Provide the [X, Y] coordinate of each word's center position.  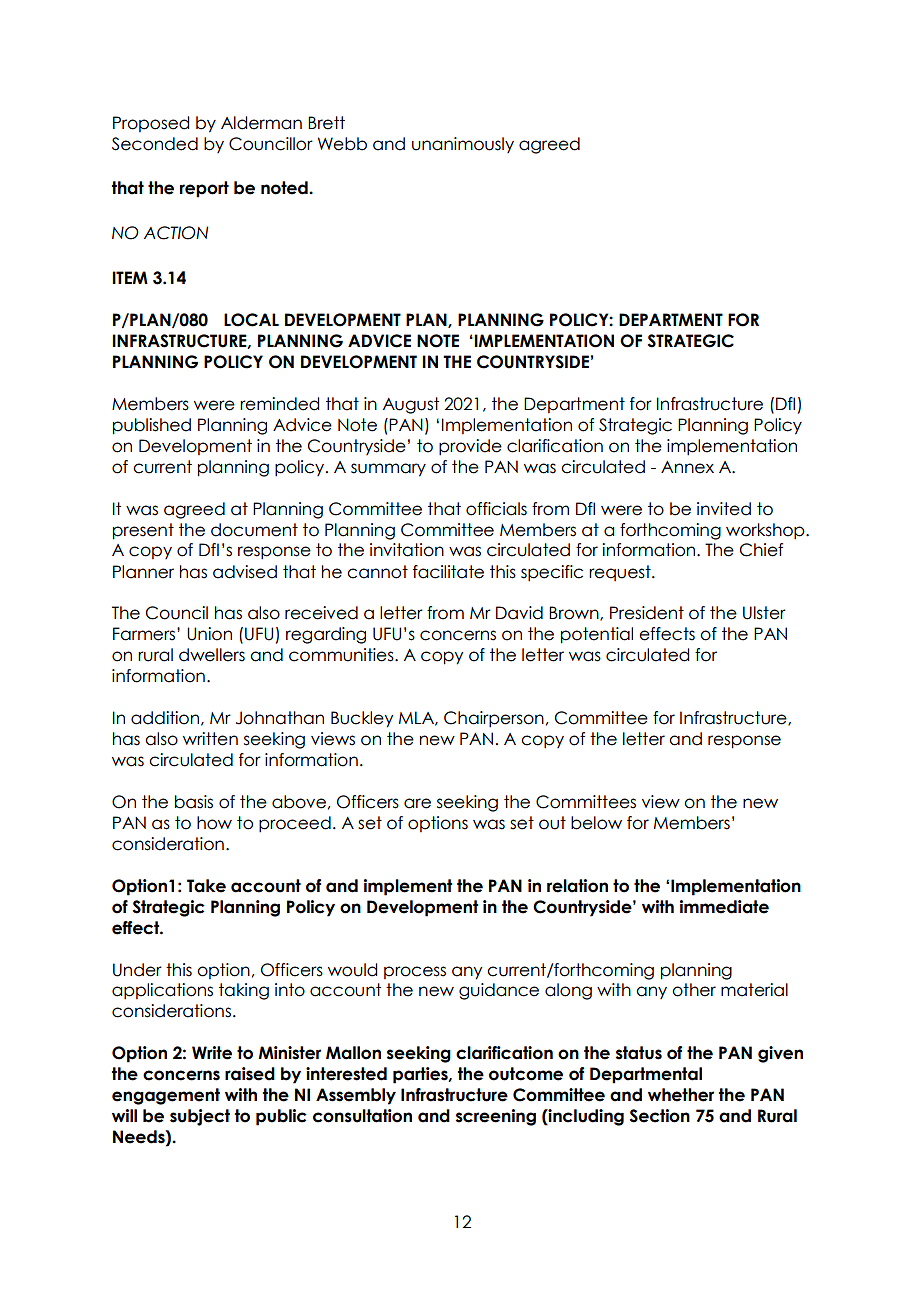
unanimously [463, 145]
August [411, 405]
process [415, 972]
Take [206, 886]
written [210, 739]
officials [496, 509]
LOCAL [251, 320]
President [647, 613]
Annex [687, 467]
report [204, 189]
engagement [166, 1096]
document [254, 530]
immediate [724, 907]
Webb [342, 144]
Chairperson [494, 719]
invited [724, 509]
